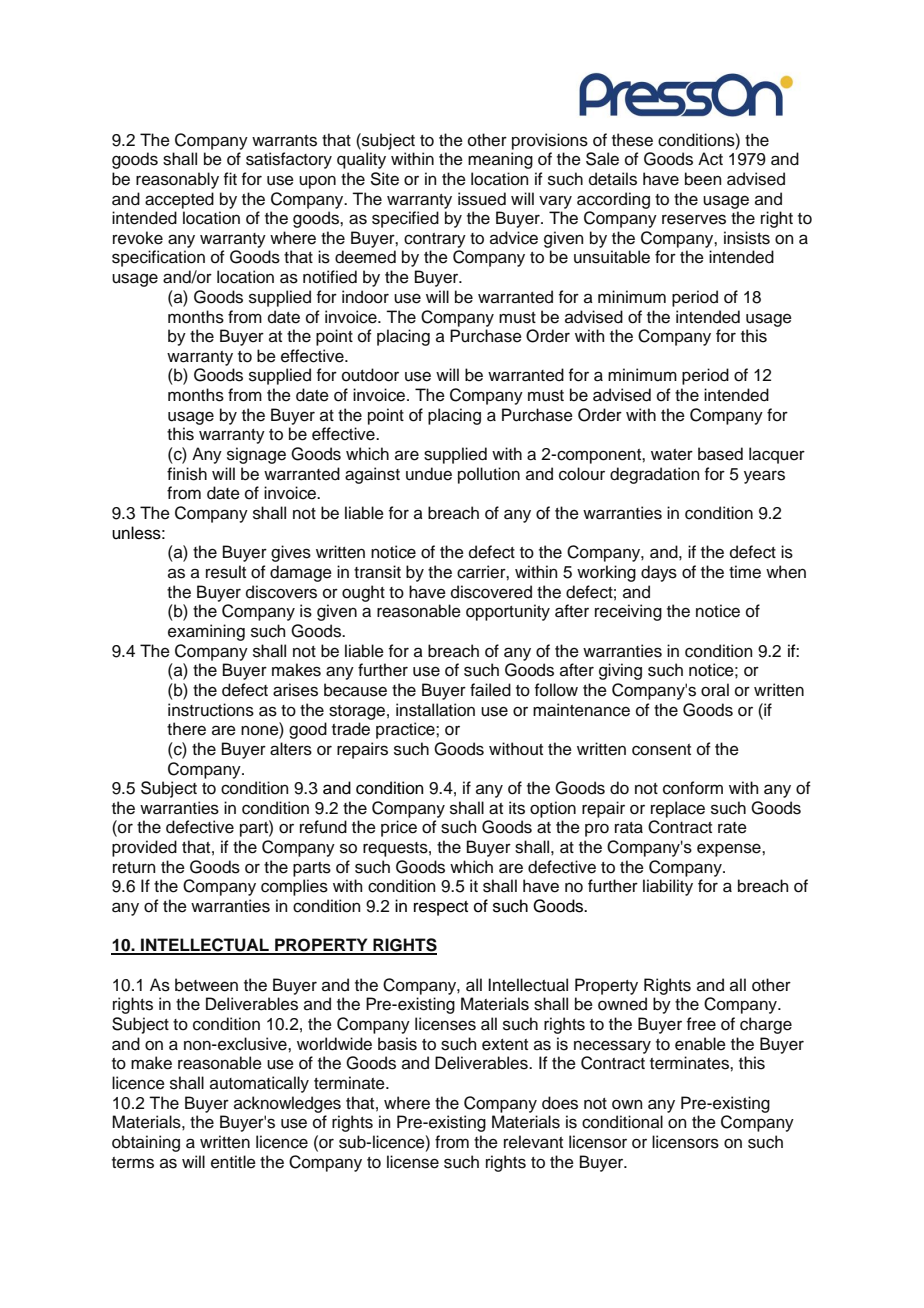 This screenshot has width=924, height=1308. Describe the element at coordinates (206, 632) in the screenshot. I see `examining` at that location.
